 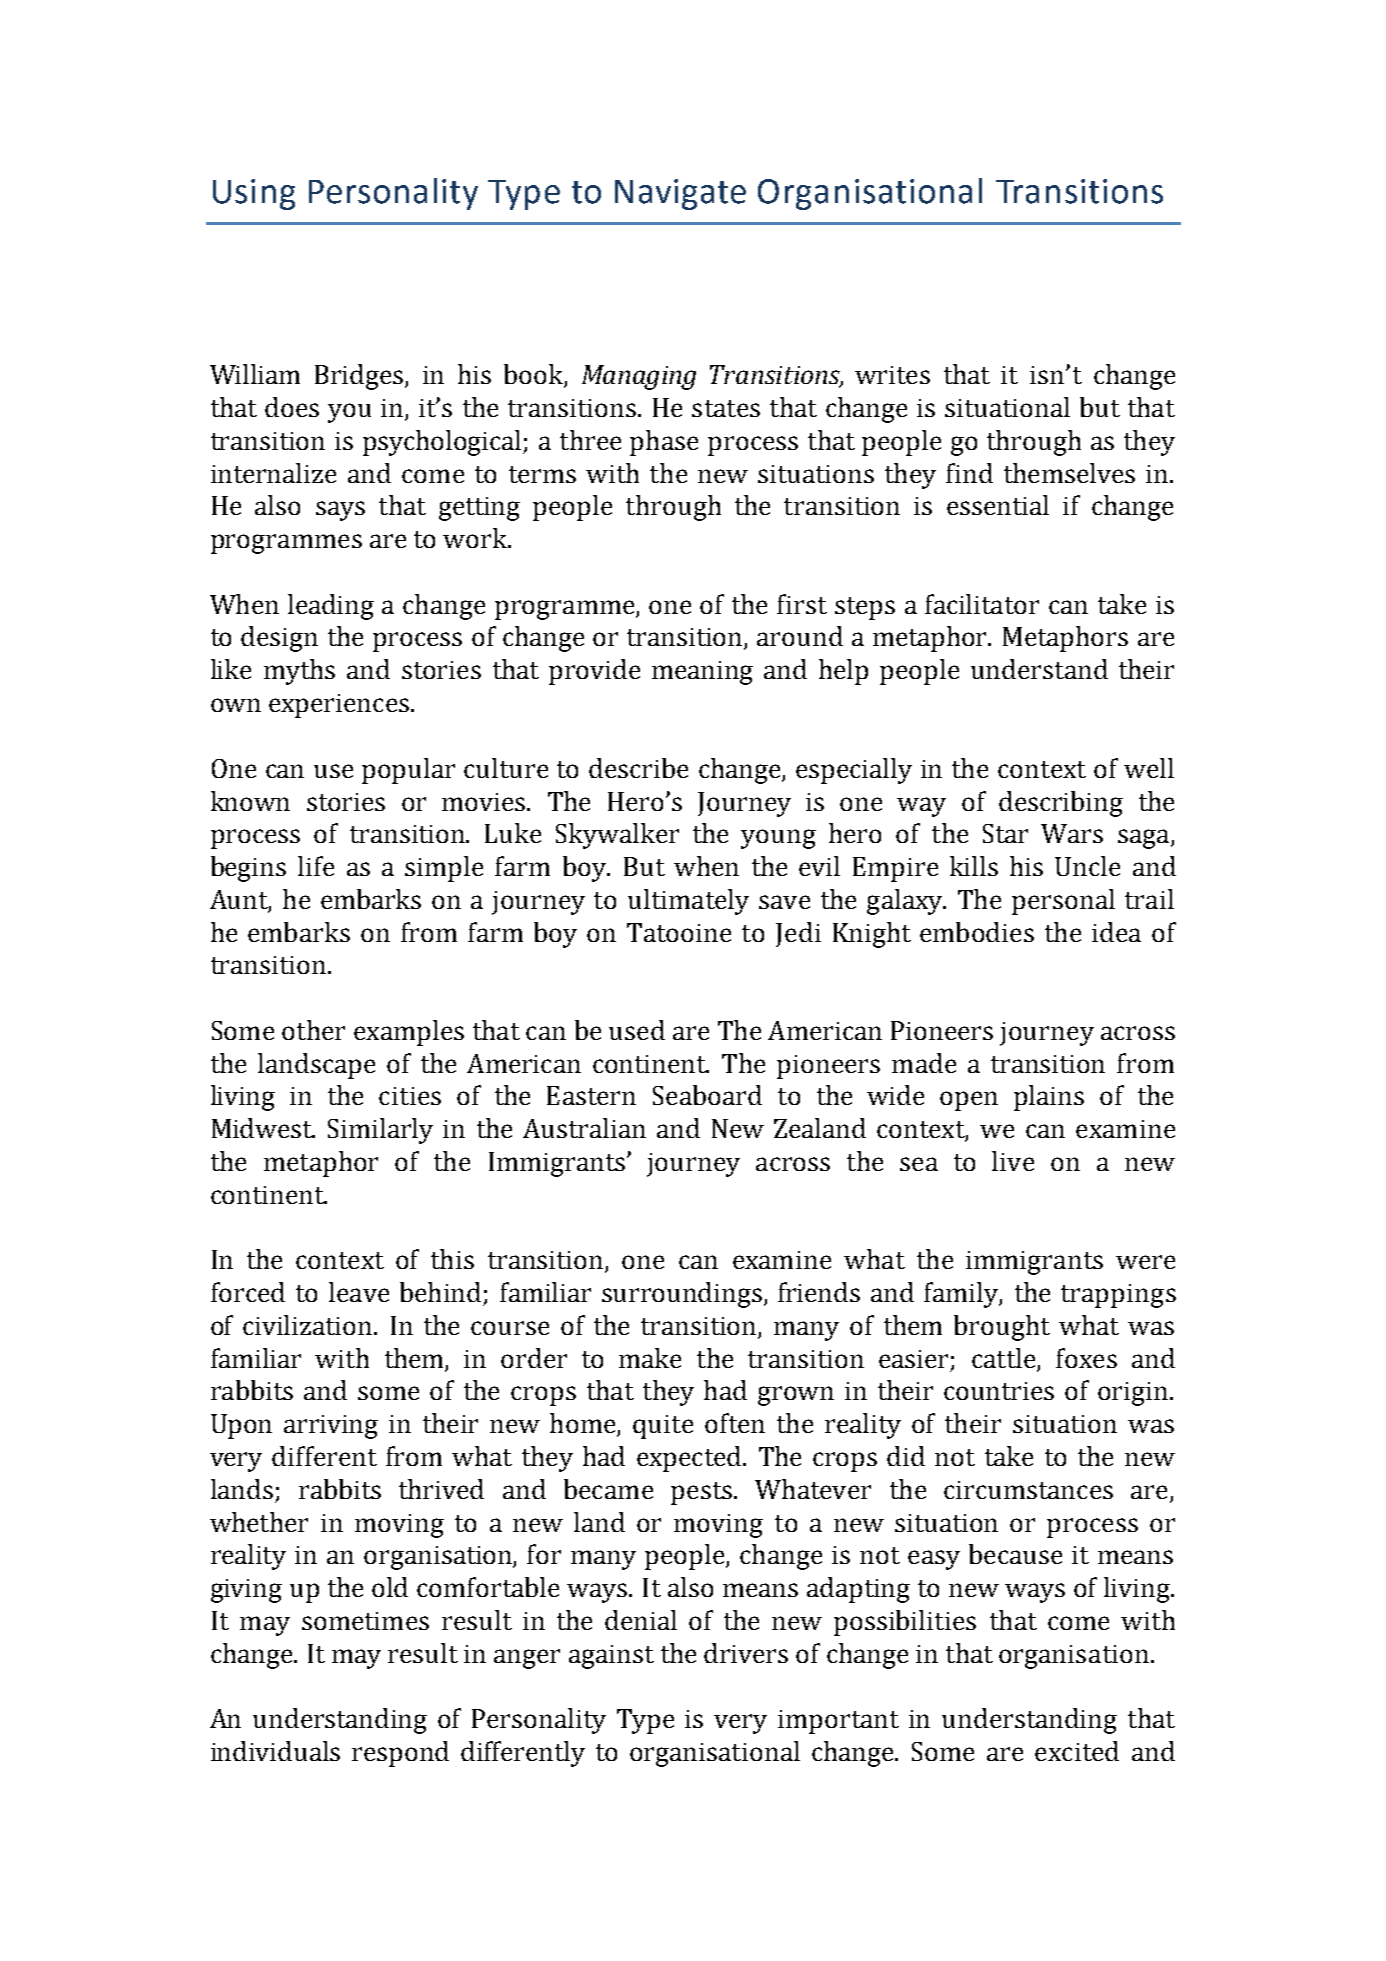 What do you see at coordinates (977, 932) in the screenshot?
I see `embodies` at bounding box center [977, 932].
